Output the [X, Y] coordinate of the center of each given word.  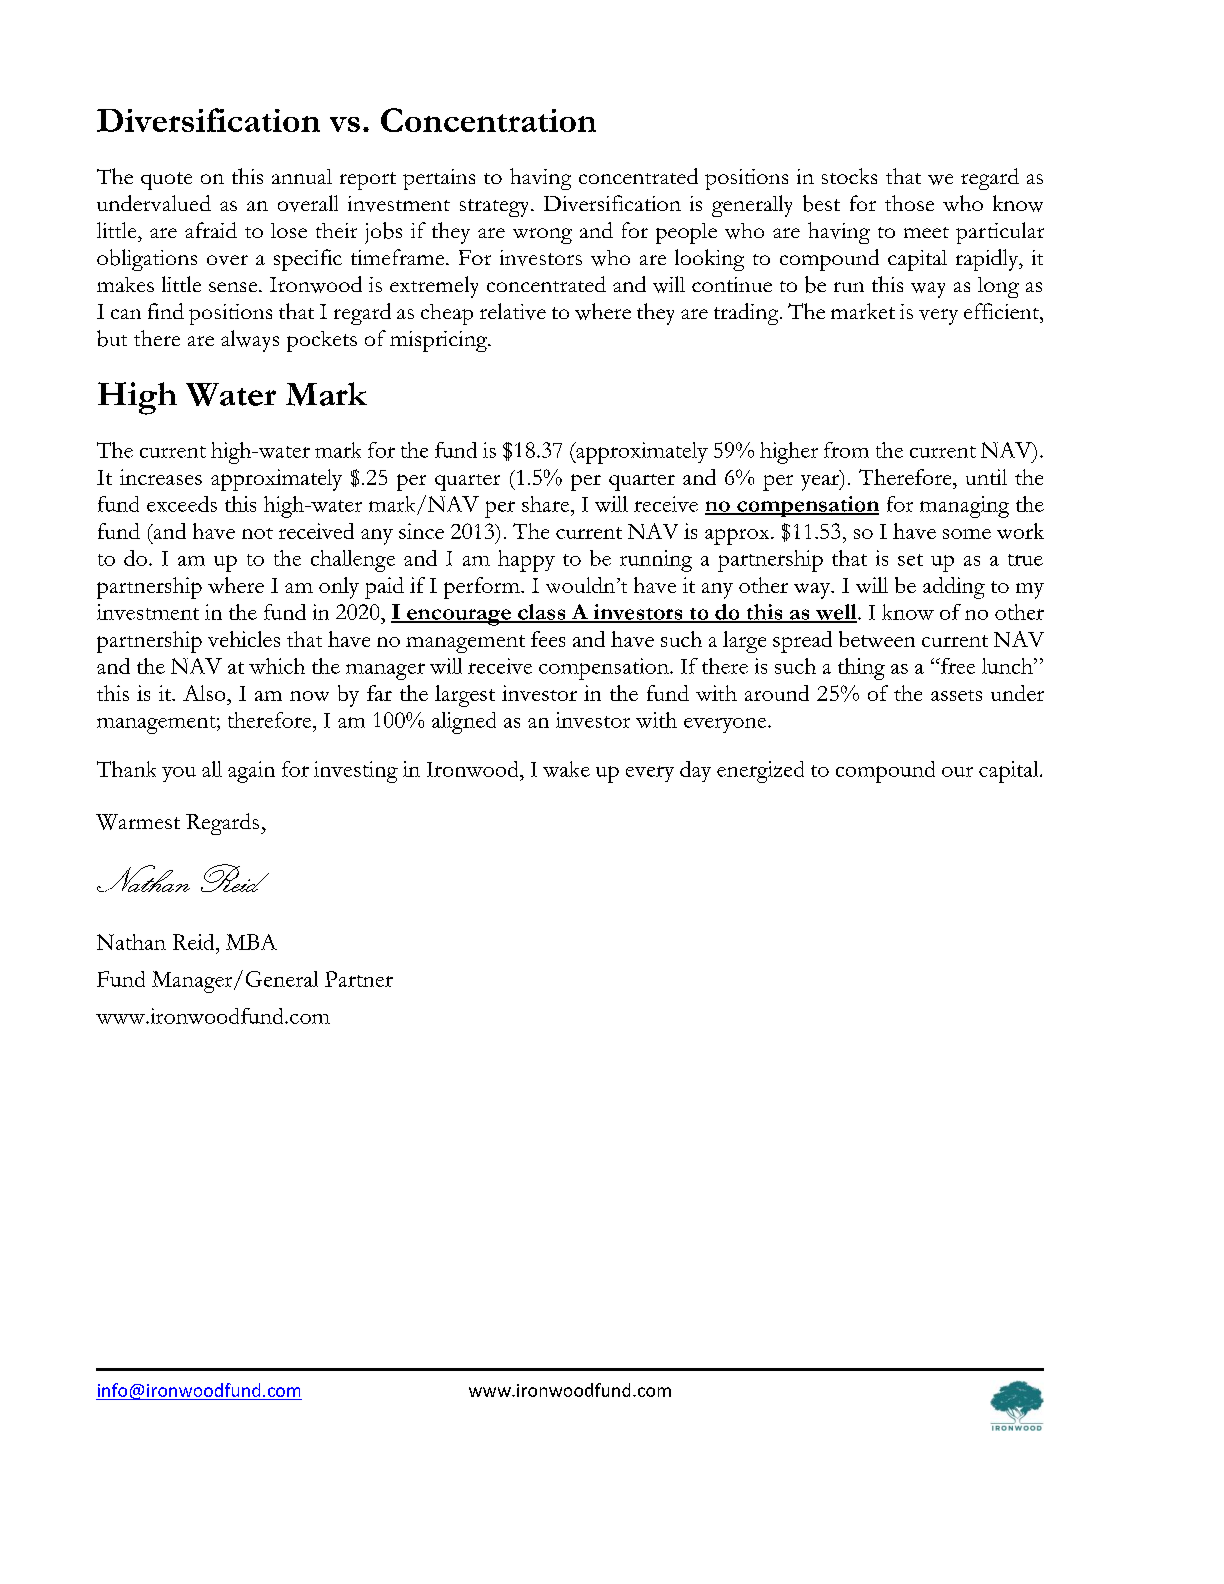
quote [166, 181]
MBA [251, 942]
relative [513, 311]
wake [566, 769]
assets [956, 695]
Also [205, 693]
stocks [849, 176]
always [250, 341]
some [967, 534]
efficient [1002, 311]
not [257, 533]
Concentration [488, 120]
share [547, 504]
